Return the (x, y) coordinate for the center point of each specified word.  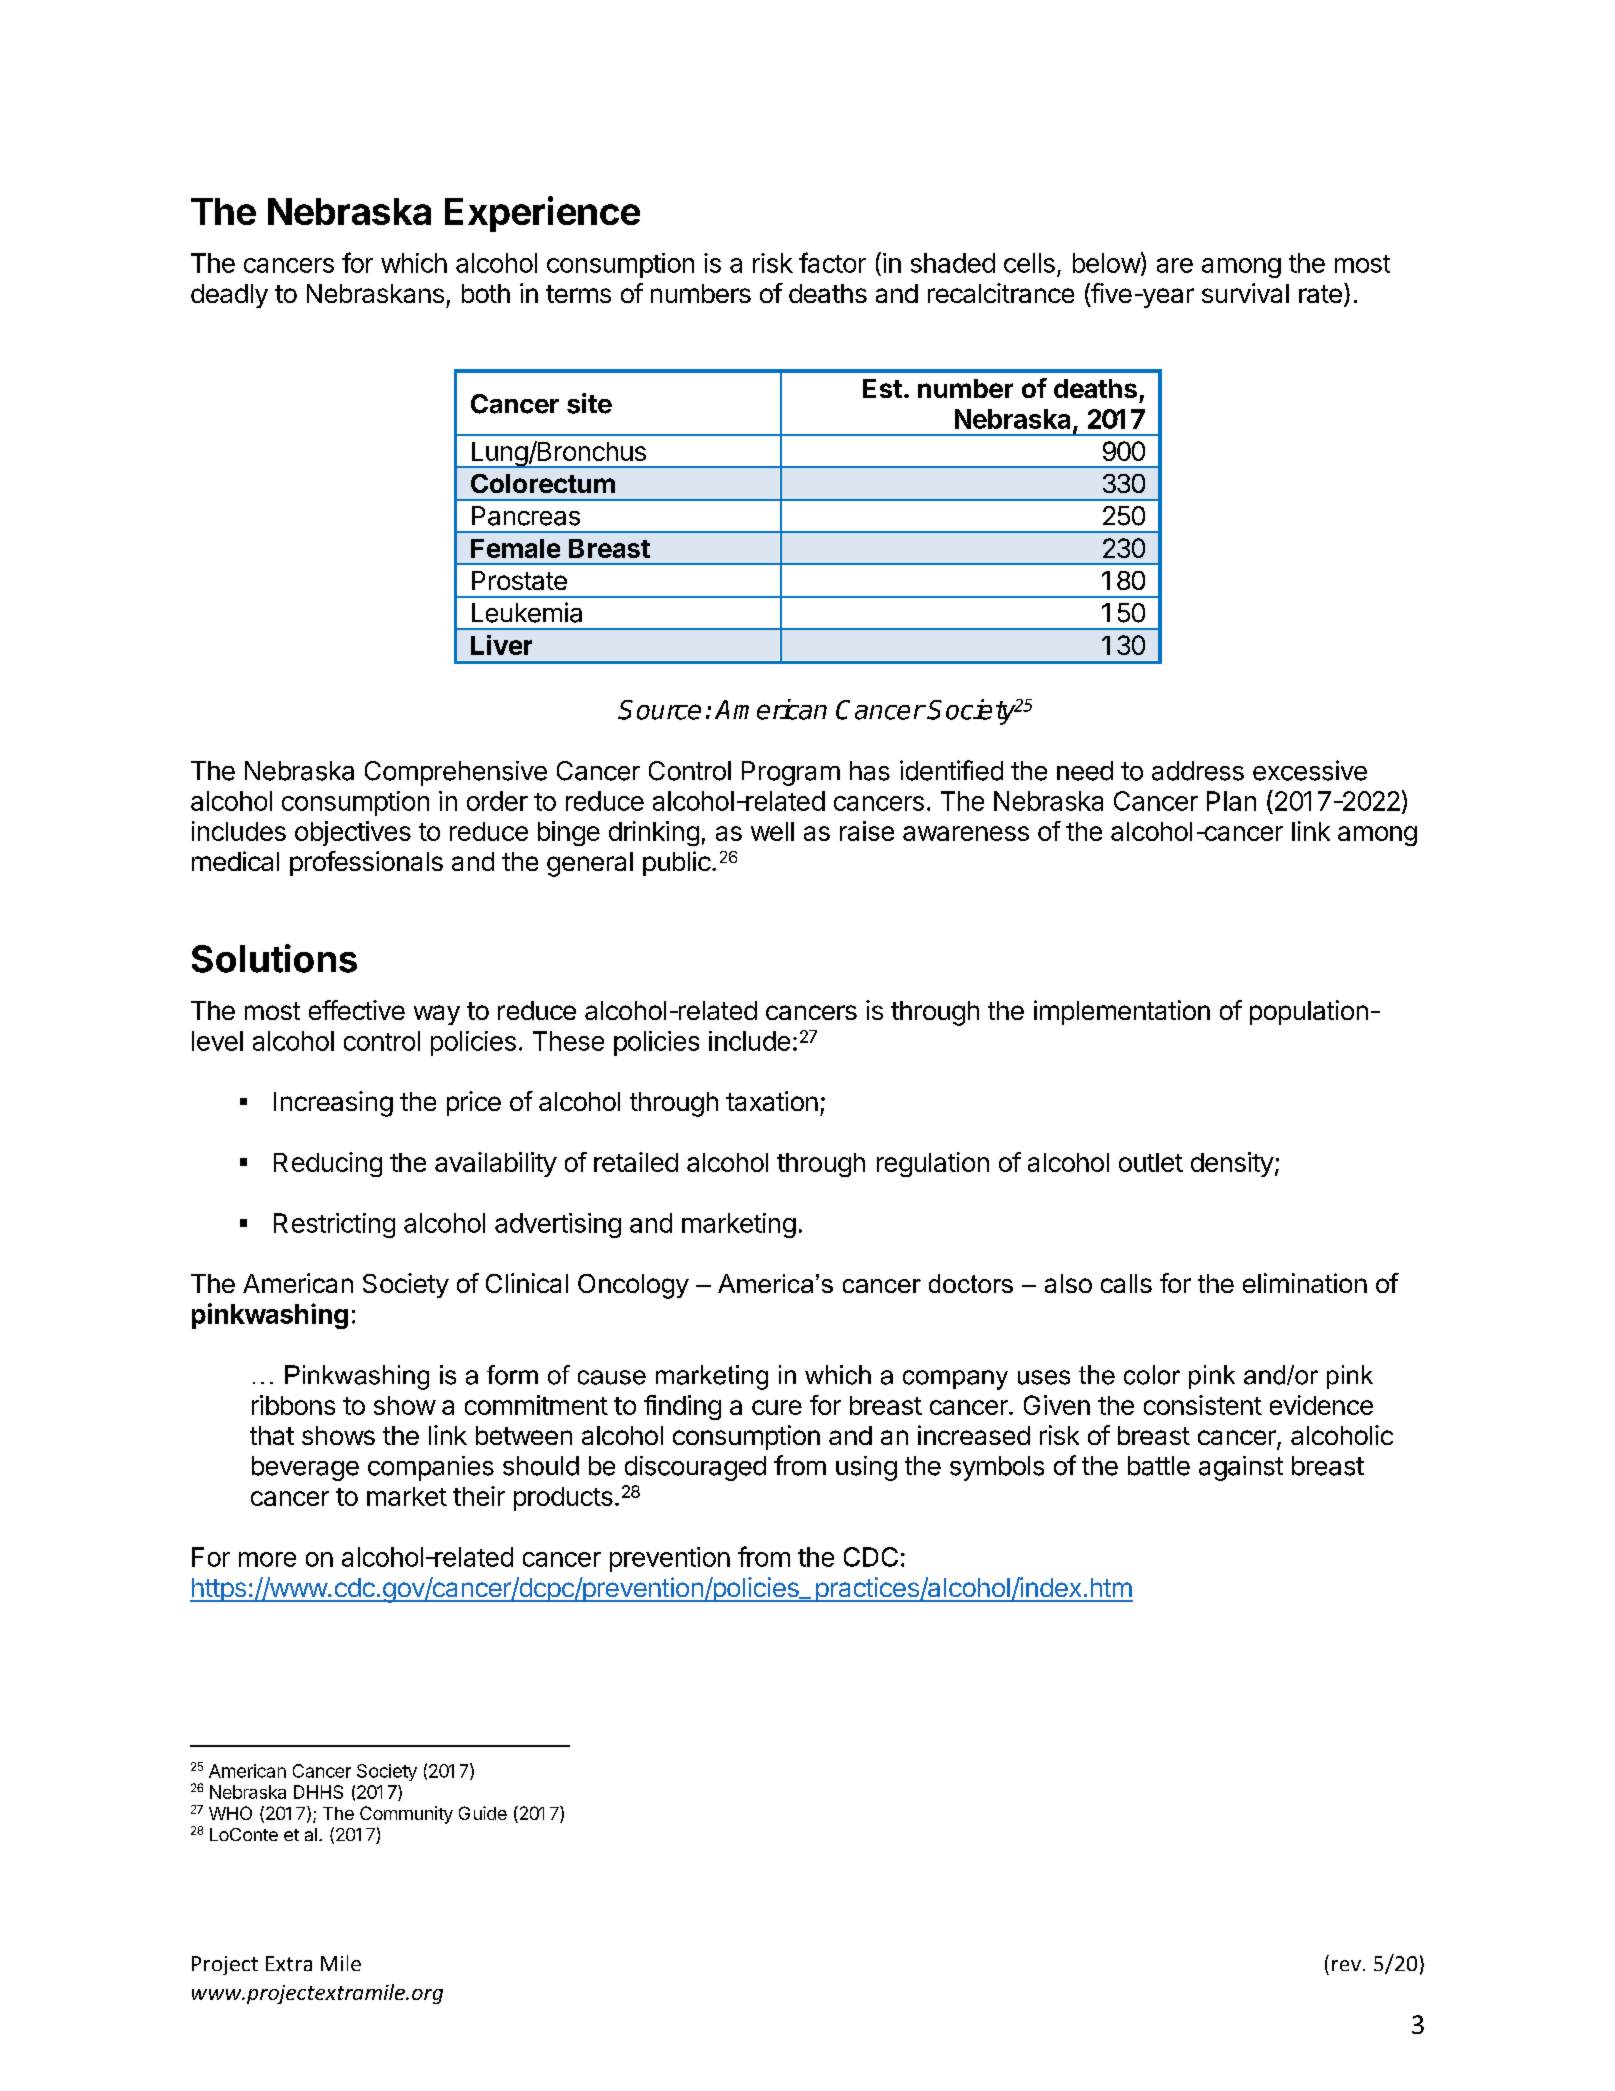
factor (832, 262)
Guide (483, 1813)
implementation (1122, 1012)
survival (1245, 293)
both (486, 293)
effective (357, 1010)
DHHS (318, 1792)
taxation (772, 1101)
